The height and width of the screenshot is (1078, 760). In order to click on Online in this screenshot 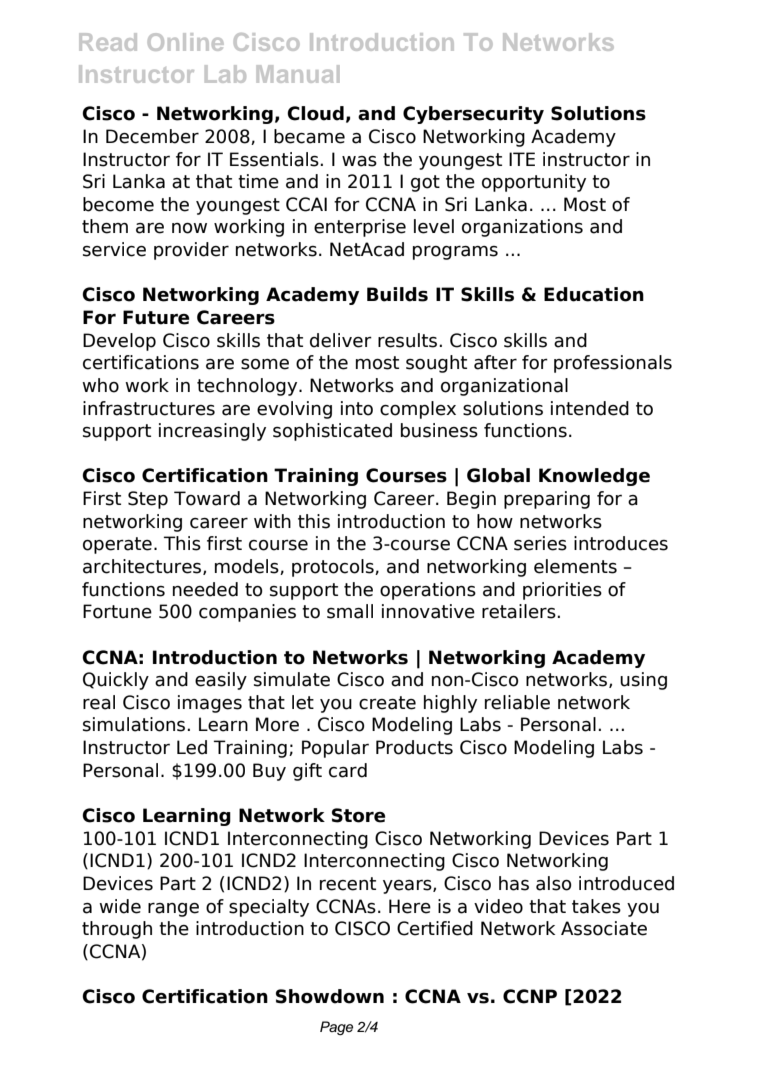, I will do `click(186, 42)`.
